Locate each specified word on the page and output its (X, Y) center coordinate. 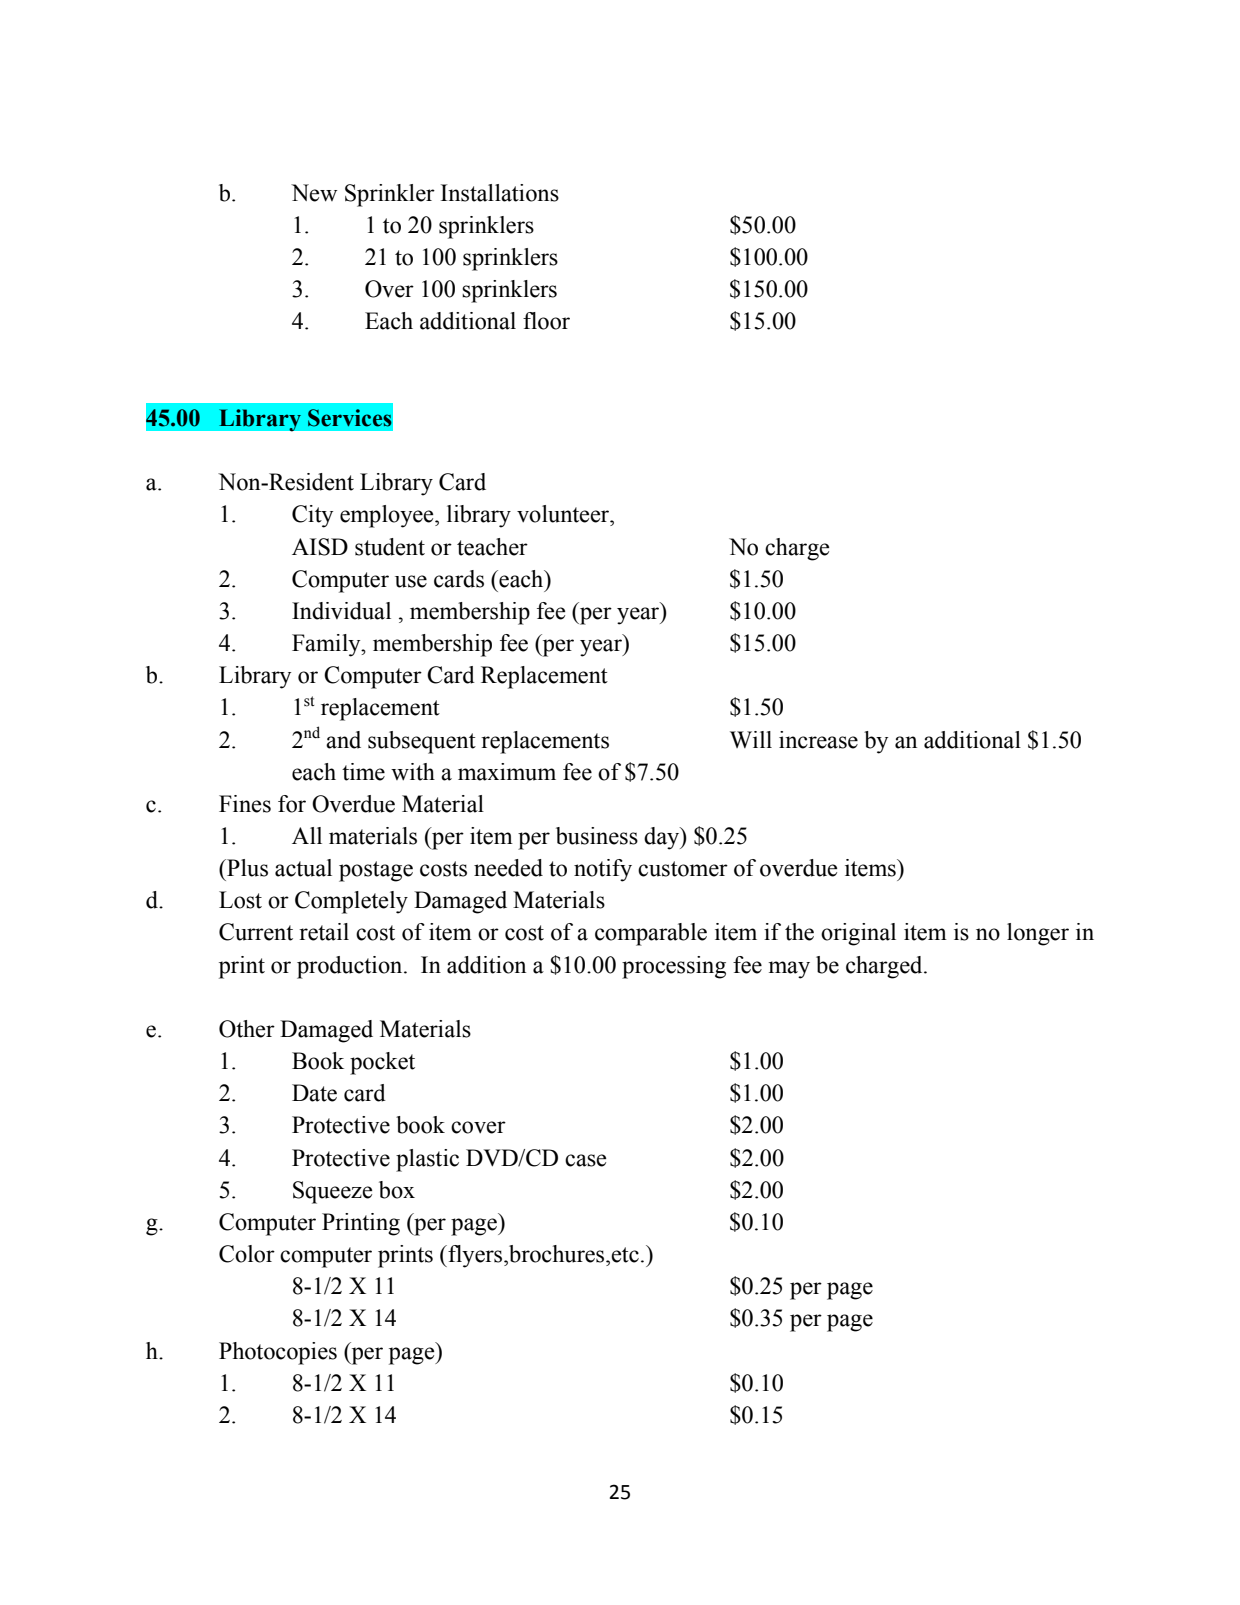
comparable (651, 934)
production (351, 967)
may (789, 970)
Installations (500, 193)
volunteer (564, 514)
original (858, 934)
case (585, 1160)
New (314, 193)
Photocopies (278, 1353)
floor (546, 321)
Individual (341, 611)
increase (818, 740)
